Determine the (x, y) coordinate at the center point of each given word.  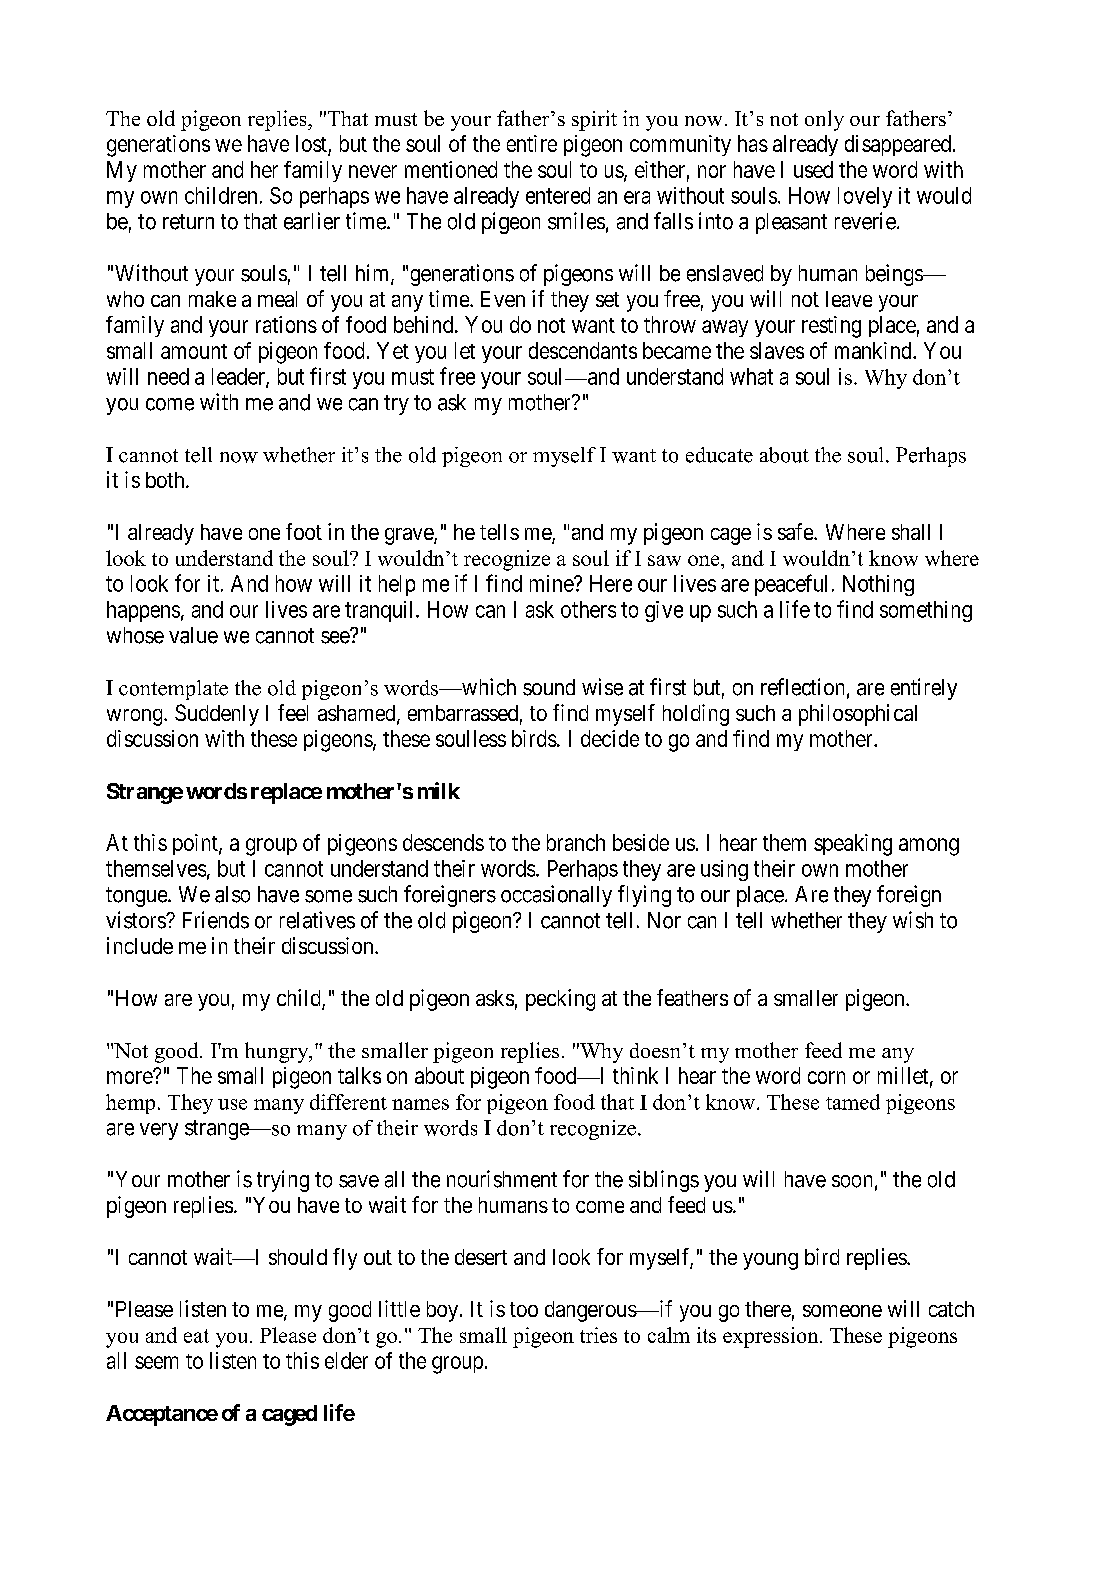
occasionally (556, 896)
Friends (216, 920)
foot (304, 531)
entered (558, 195)
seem (156, 1362)
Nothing (878, 585)
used (813, 169)
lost (311, 143)
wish (913, 920)
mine (552, 583)
